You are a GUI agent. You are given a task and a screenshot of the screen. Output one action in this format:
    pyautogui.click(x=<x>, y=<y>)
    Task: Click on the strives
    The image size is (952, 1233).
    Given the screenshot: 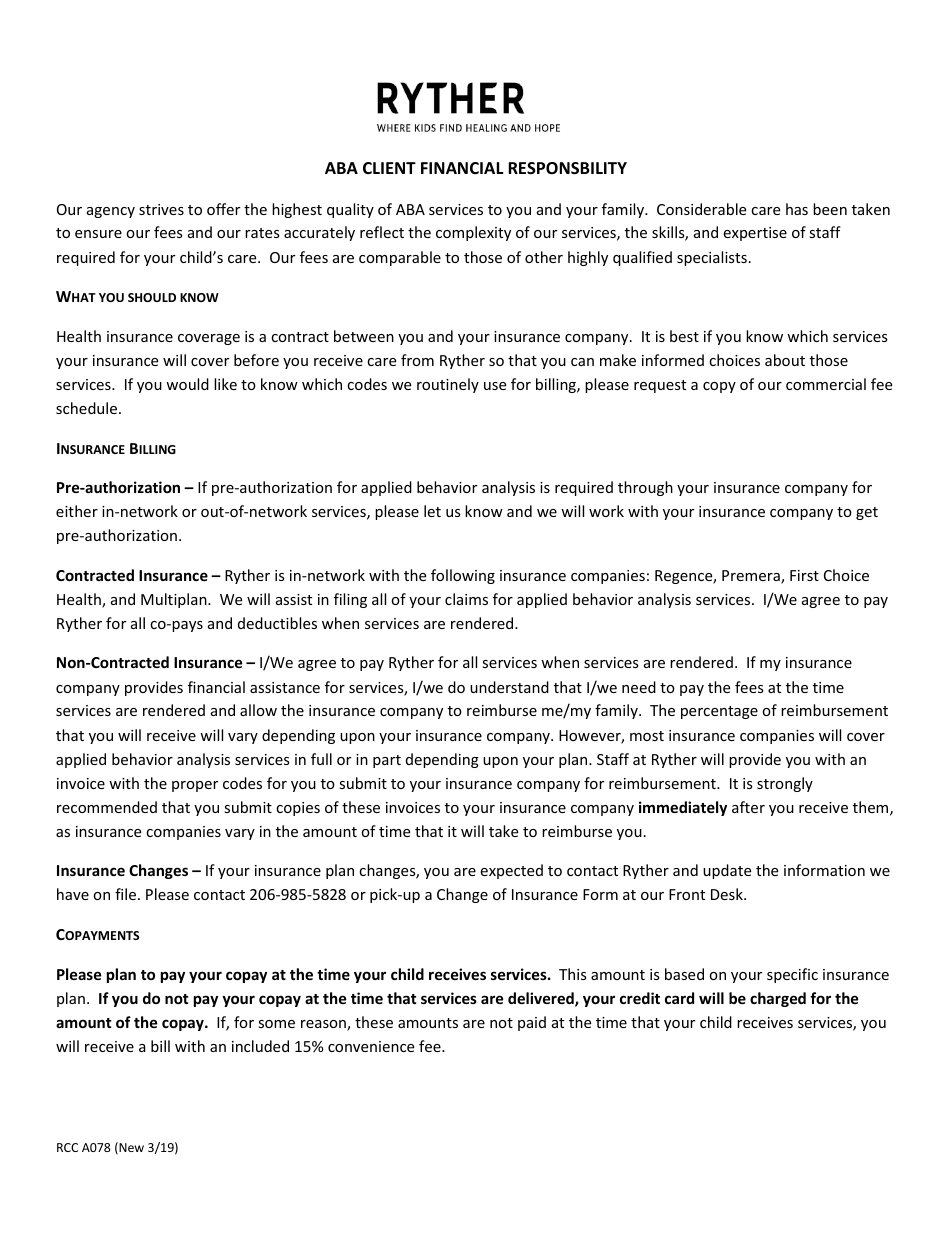 What is the action you would take?
    pyautogui.click(x=161, y=209)
